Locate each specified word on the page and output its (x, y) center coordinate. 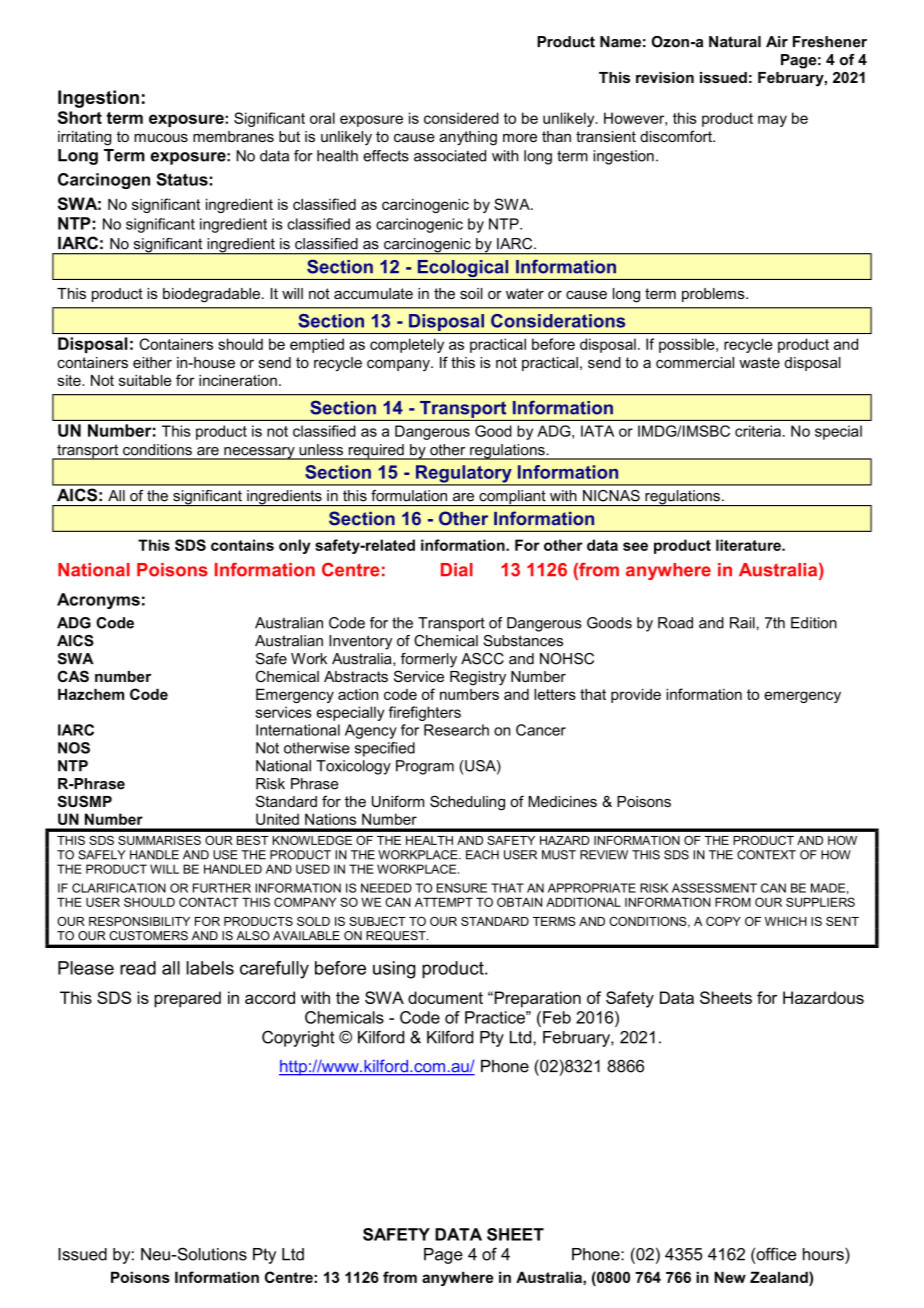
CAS (73, 676)
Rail (742, 623)
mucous (161, 138)
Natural (735, 42)
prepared (187, 999)
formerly (429, 660)
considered (461, 118)
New (730, 1277)
